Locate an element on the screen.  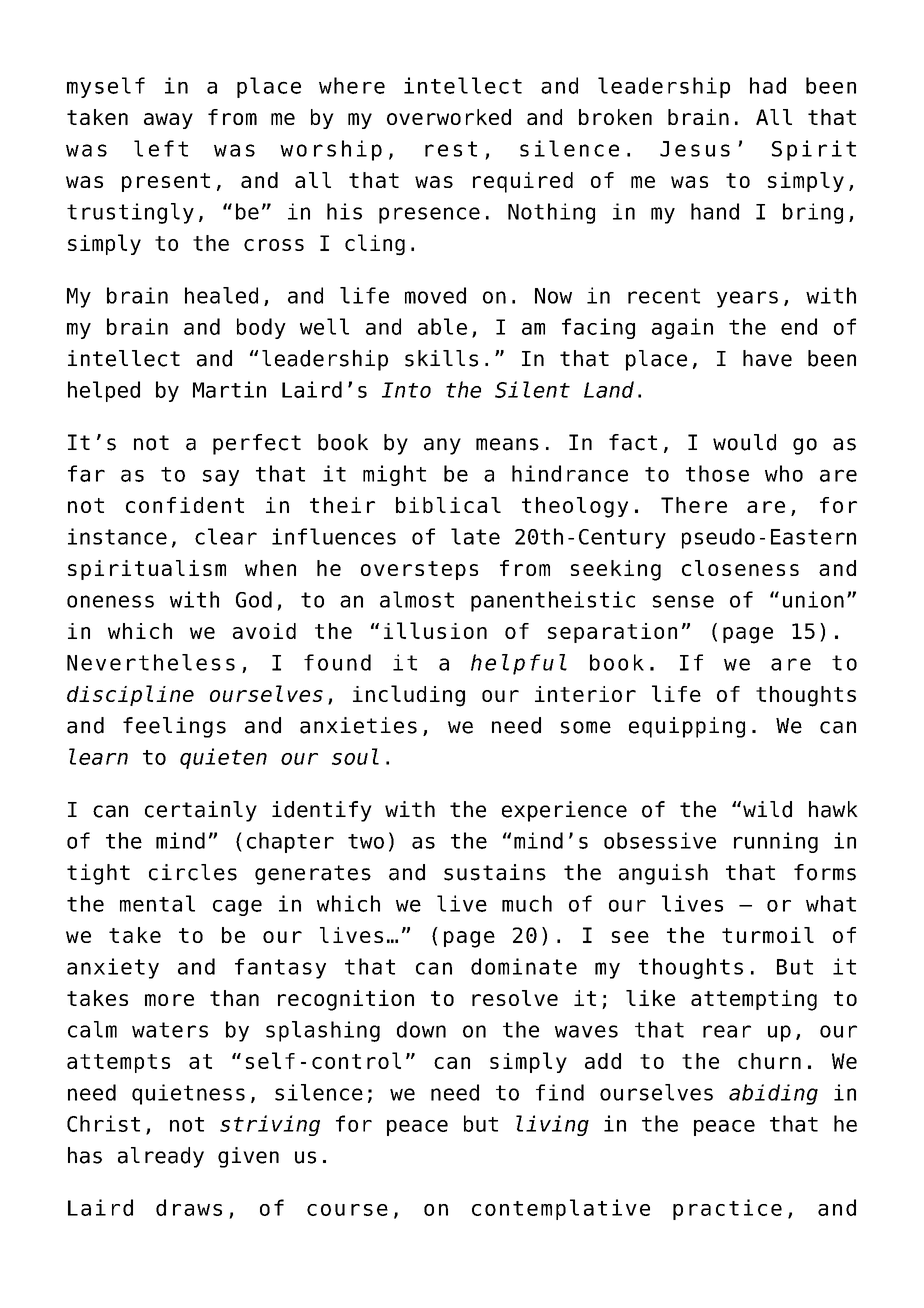
mental is located at coordinates (157, 903).
